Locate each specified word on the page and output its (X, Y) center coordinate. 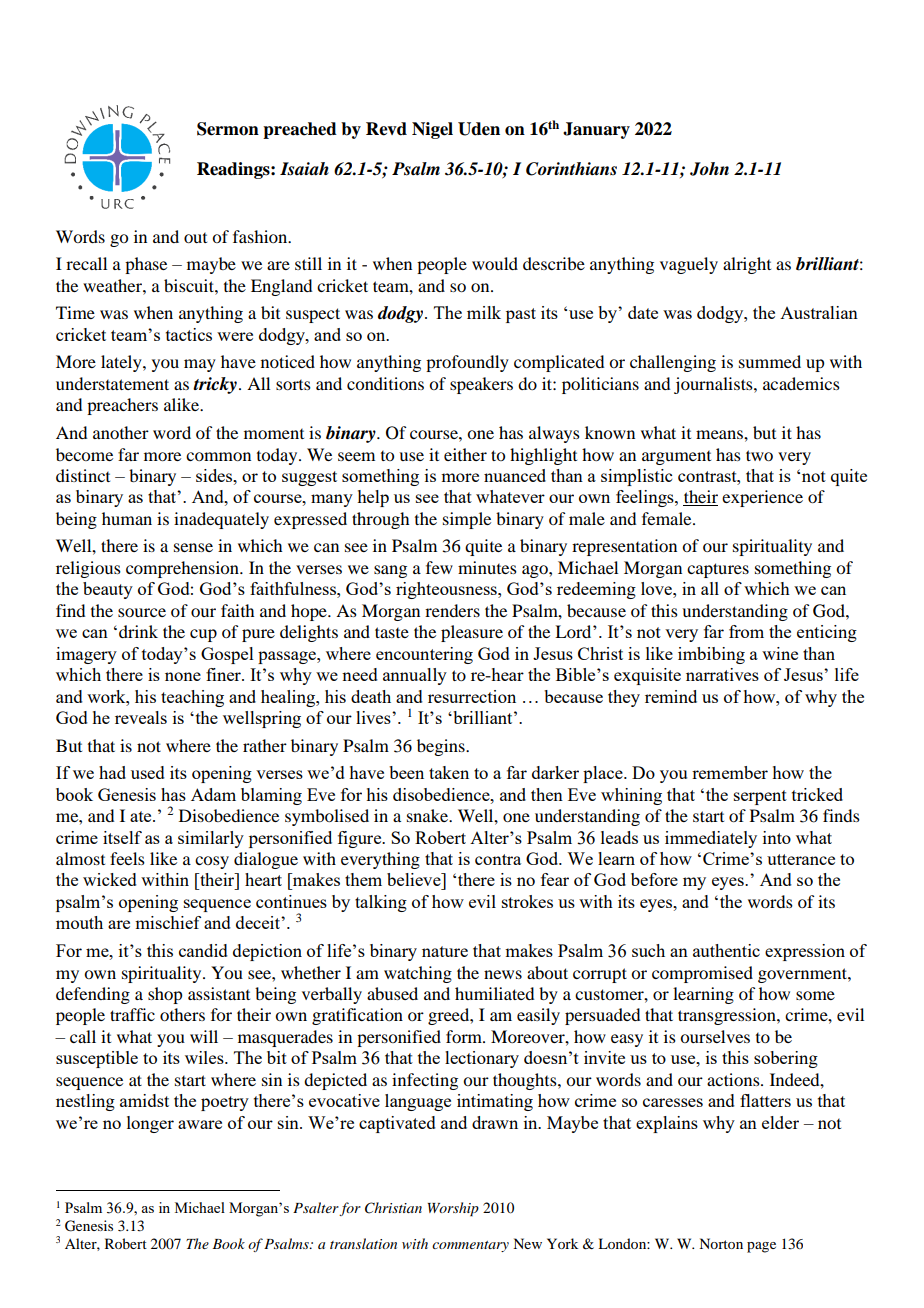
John (709, 169)
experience (762, 498)
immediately (711, 839)
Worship (453, 1209)
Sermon (228, 129)
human (127, 518)
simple (467, 520)
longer (150, 1124)
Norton (721, 1243)
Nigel (432, 130)
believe (415, 879)
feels (127, 858)
